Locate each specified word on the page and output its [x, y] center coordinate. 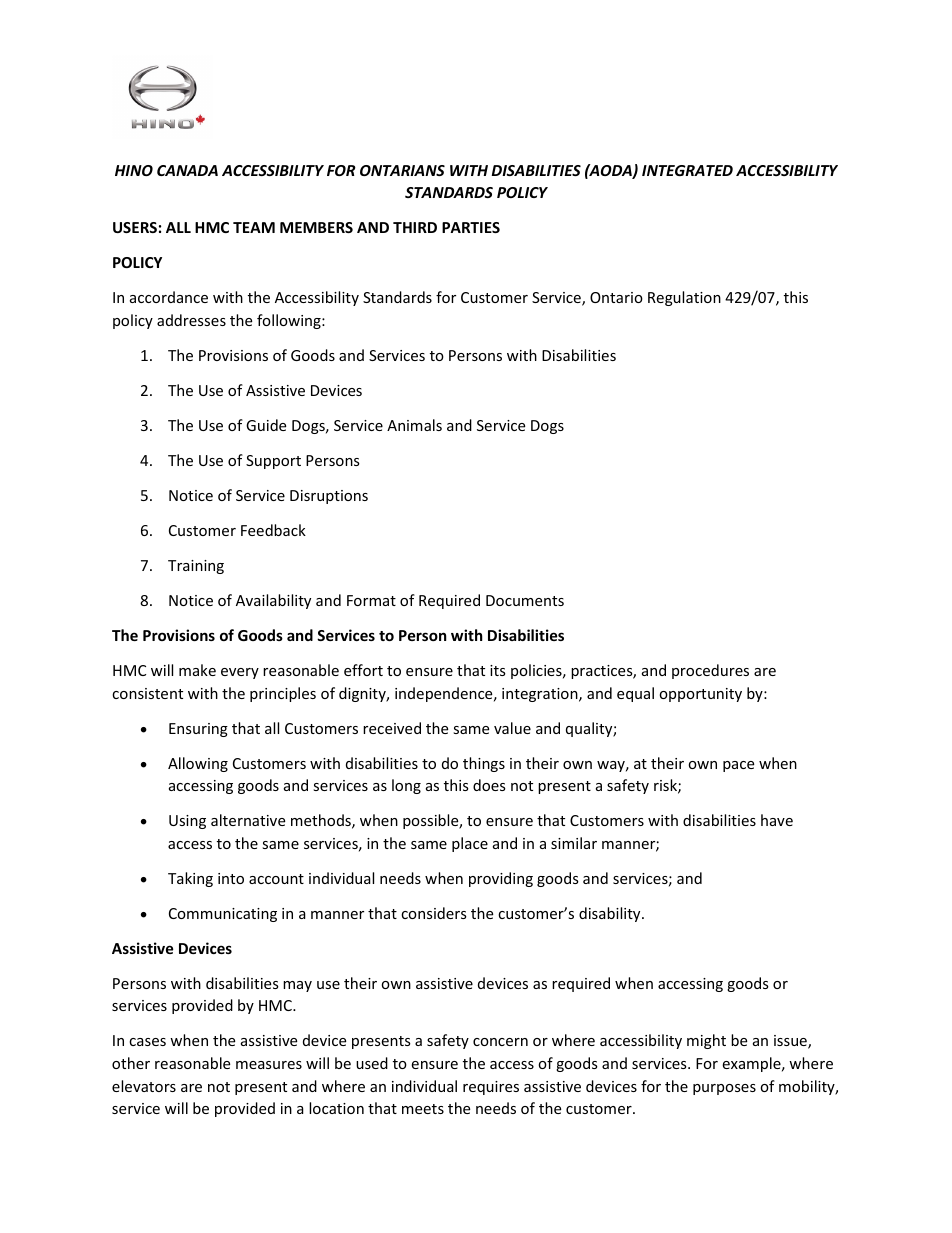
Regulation [684, 298]
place [470, 844]
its [498, 670]
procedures [710, 671]
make [197, 670]
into [231, 878]
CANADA [187, 170]
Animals [414, 425]
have [777, 820]
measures [269, 1065]
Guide [266, 425]
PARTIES [471, 227]
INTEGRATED [687, 170]
